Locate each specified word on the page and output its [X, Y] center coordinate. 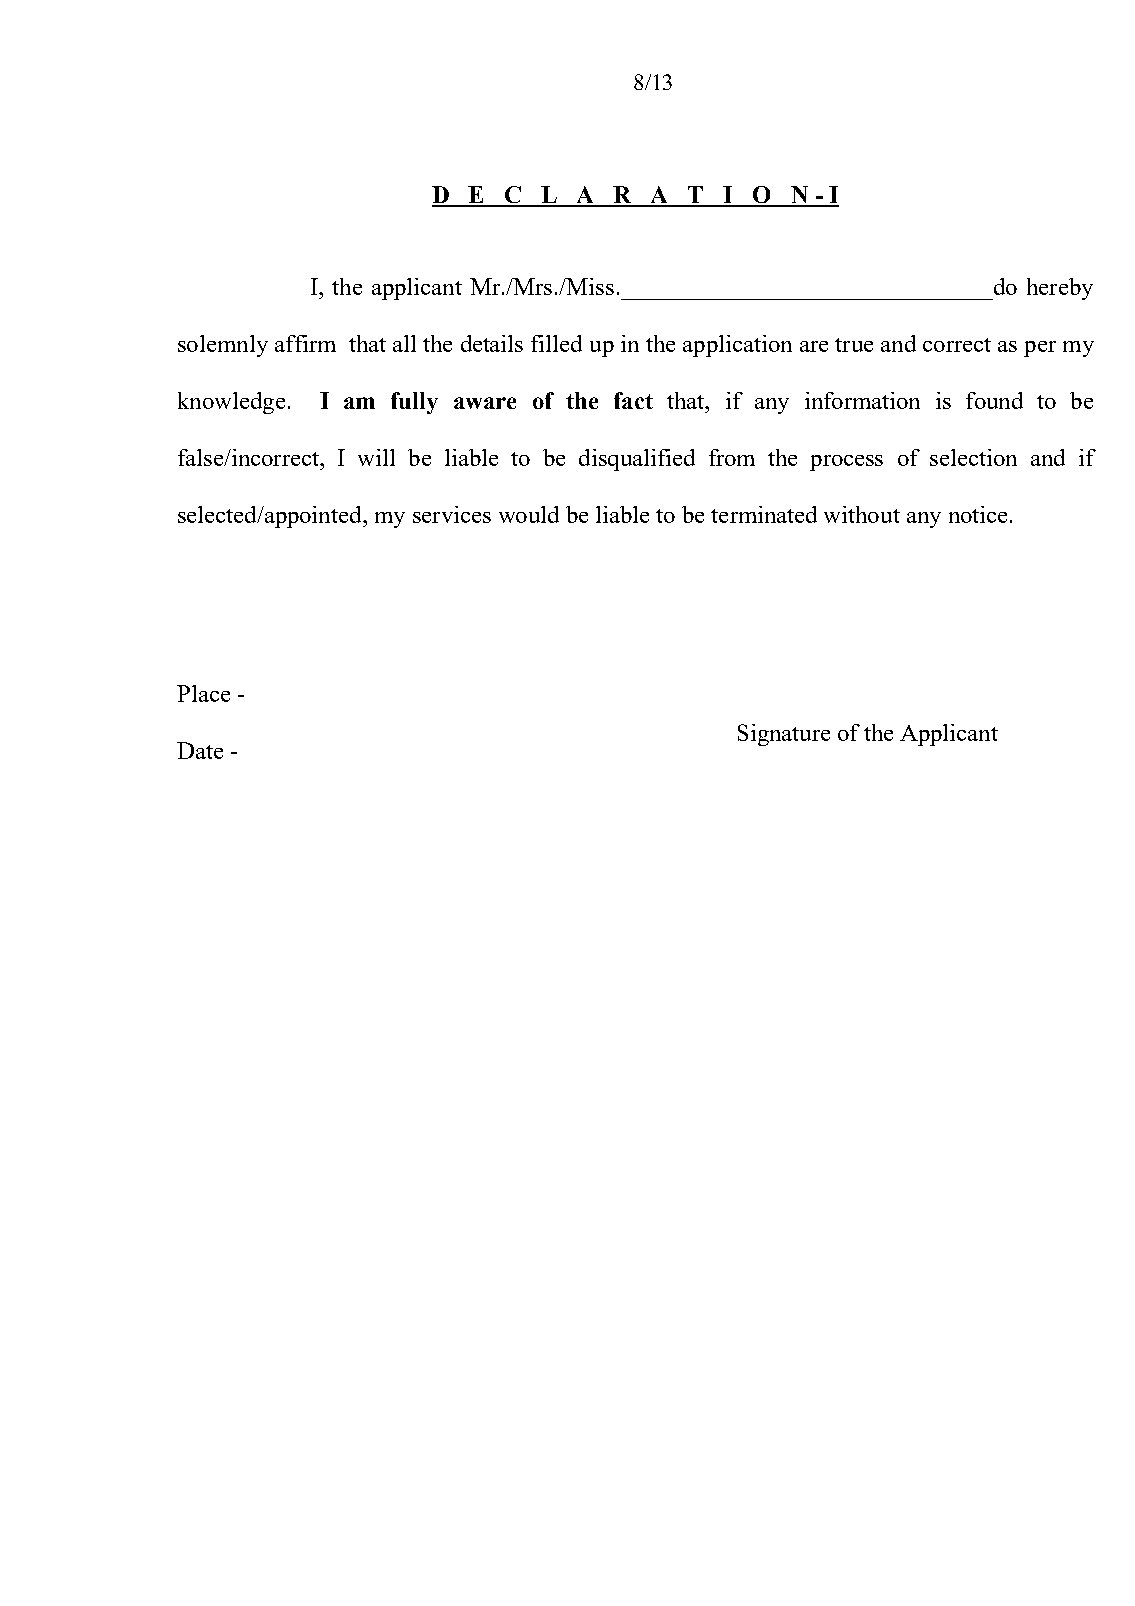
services [452, 514]
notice [978, 514]
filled [556, 343]
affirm [305, 343]
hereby [1060, 289]
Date [200, 750]
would [529, 514]
